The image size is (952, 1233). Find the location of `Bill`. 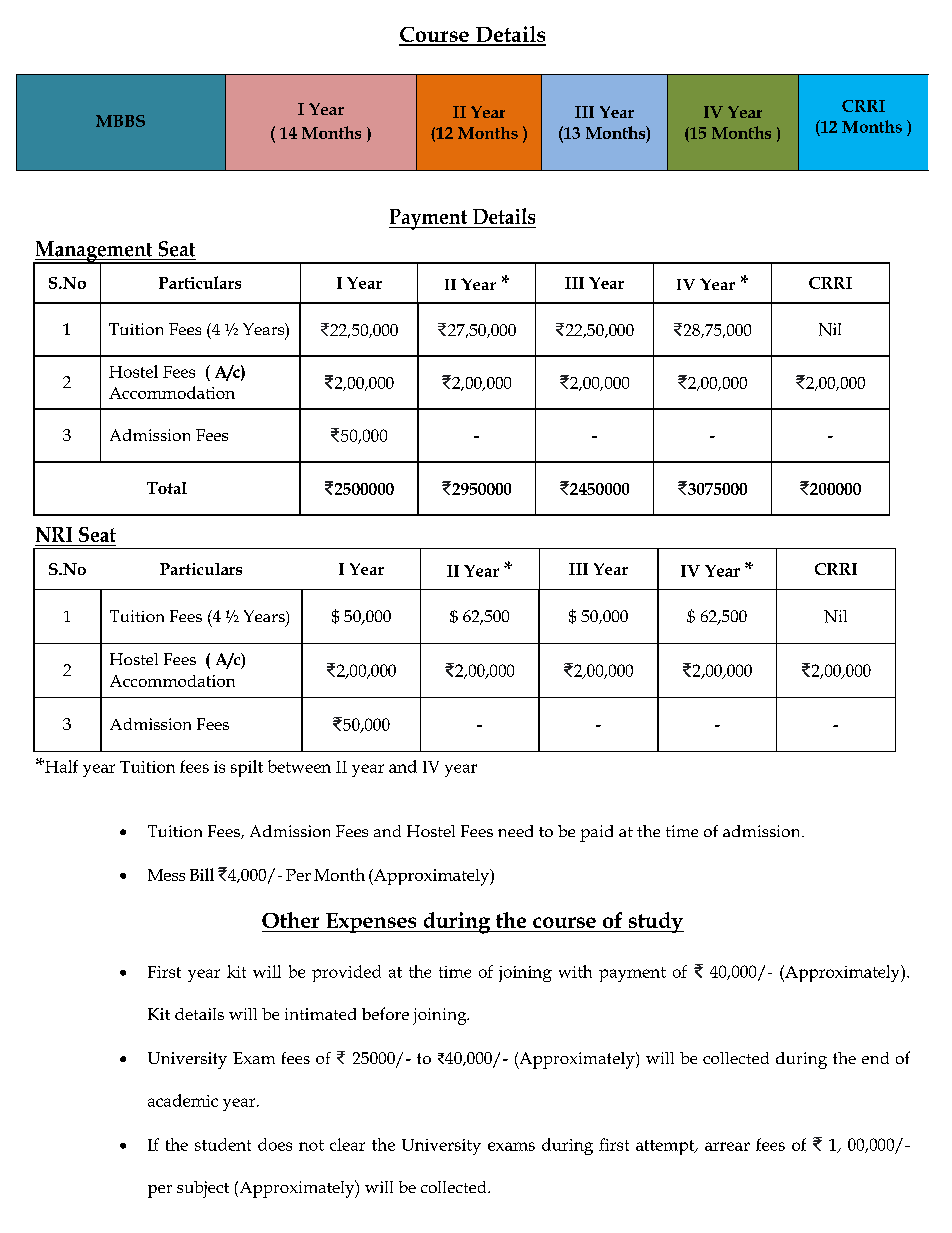

Bill is located at coordinates (202, 874).
